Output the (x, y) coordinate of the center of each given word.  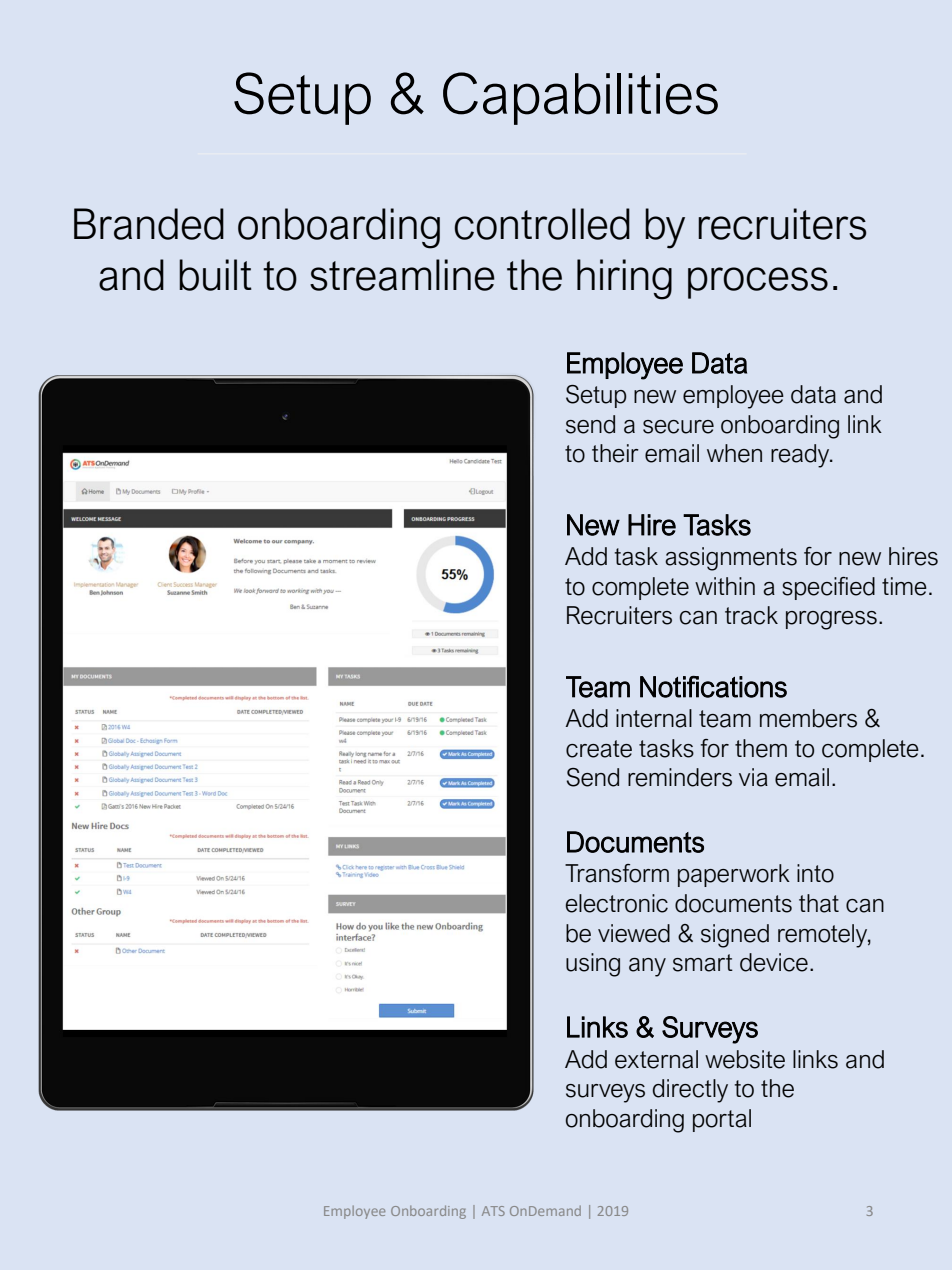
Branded (149, 224)
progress (831, 620)
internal (654, 718)
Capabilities (580, 98)
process (758, 283)
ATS (493, 1211)
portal (722, 1120)
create (599, 749)
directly (690, 1091)
